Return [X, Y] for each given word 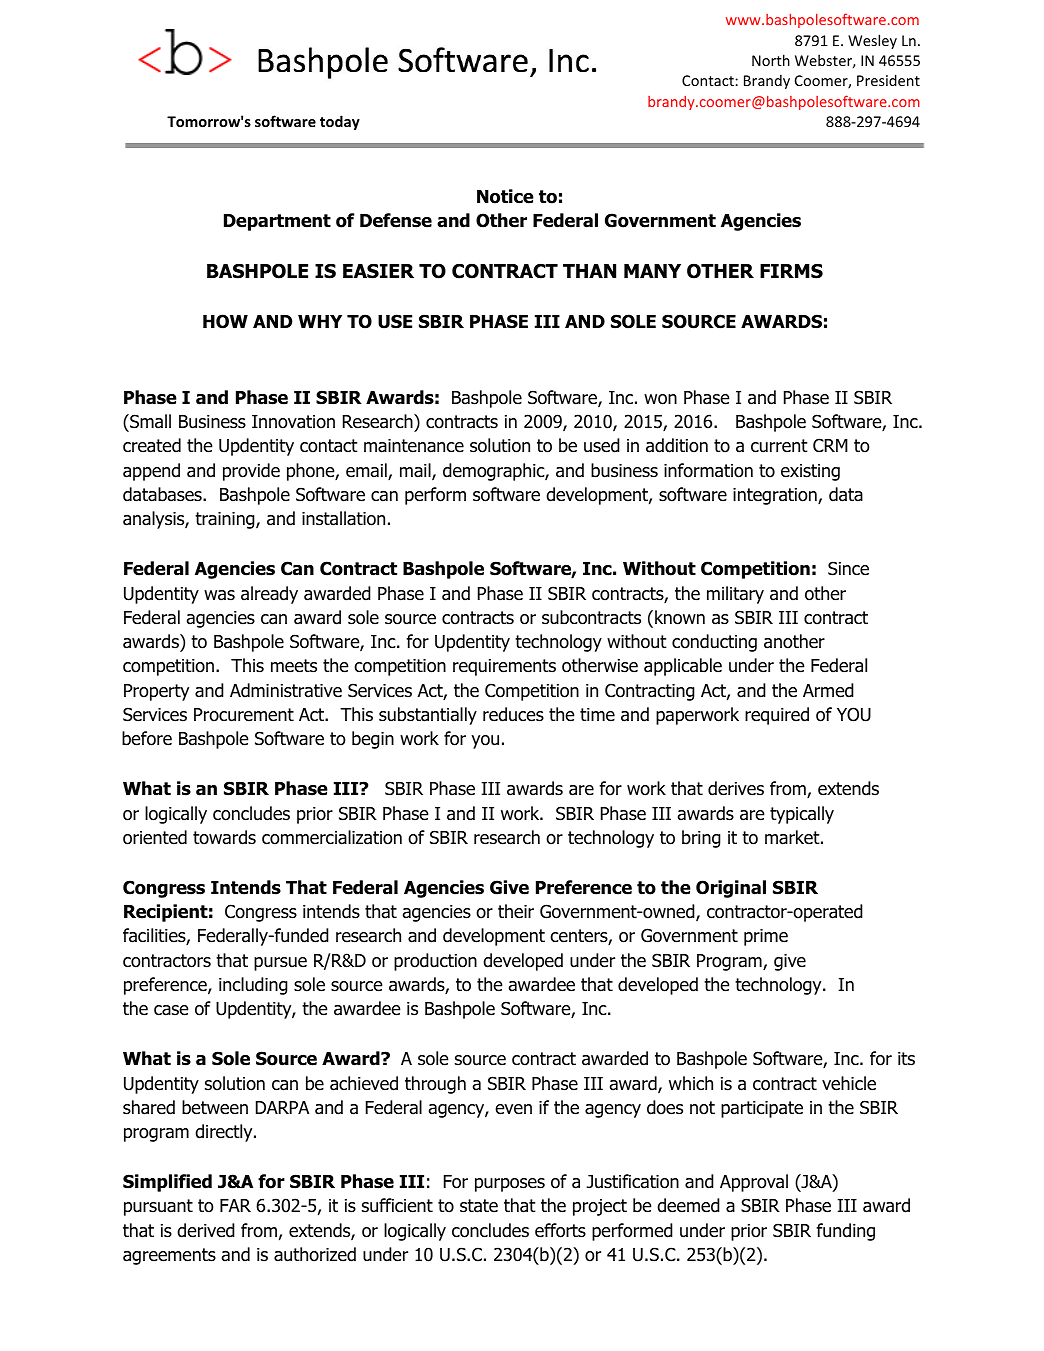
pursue [280, 964]
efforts [560, 1230]
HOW [225, 321]
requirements [504, 667]
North [771, 60]
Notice [505, 196]
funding [845, 1232]
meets [294, 666]
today [340, 122]
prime [766, 937]
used [602, 445]
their [516, 911]
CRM [830, 445]
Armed [828, 690]
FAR [235, 1205]
